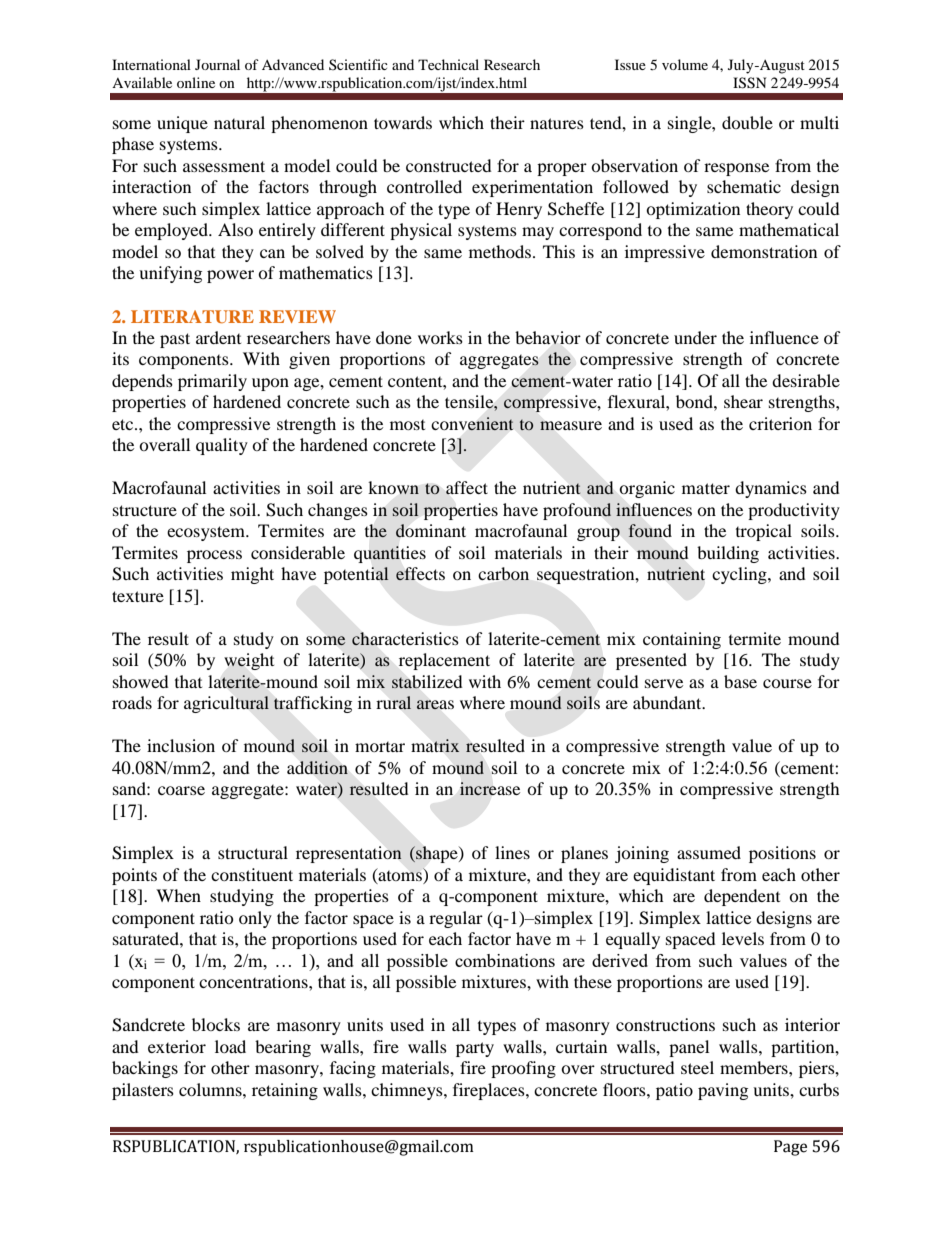 This image has height=1233, width=952. Describe the element at coordinates (252, 575) in the image. I see `might` at that location.
